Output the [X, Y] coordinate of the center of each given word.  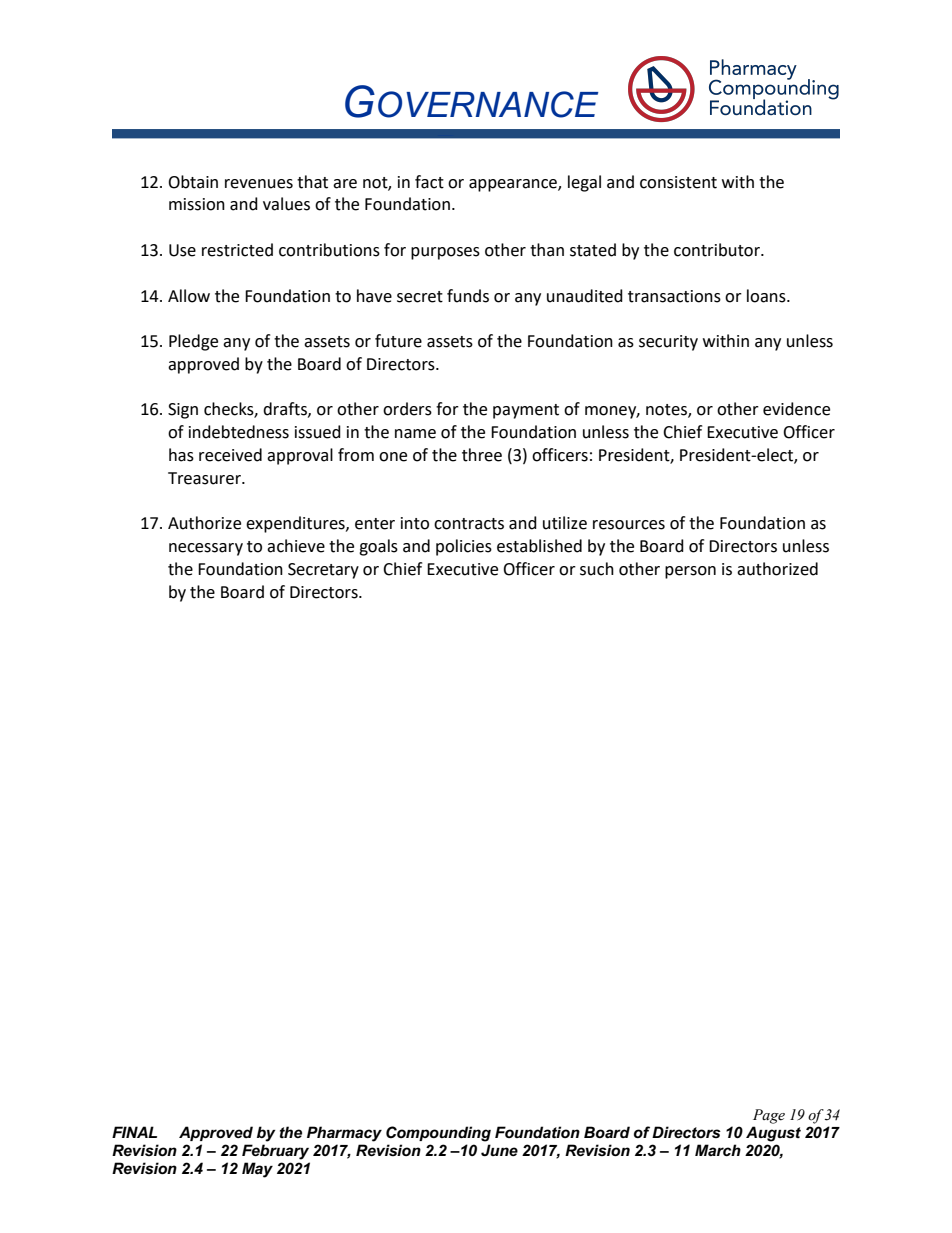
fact [429, 182]
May [257, 1170]
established [539, 546]
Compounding [438, 1134]
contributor [718, 250]
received [230, 455]
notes [667, 411]
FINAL [134, 1132]
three [482, 455]
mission [197, 204]
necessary [206, 549]
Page [769, 1116]
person [690, 572]
